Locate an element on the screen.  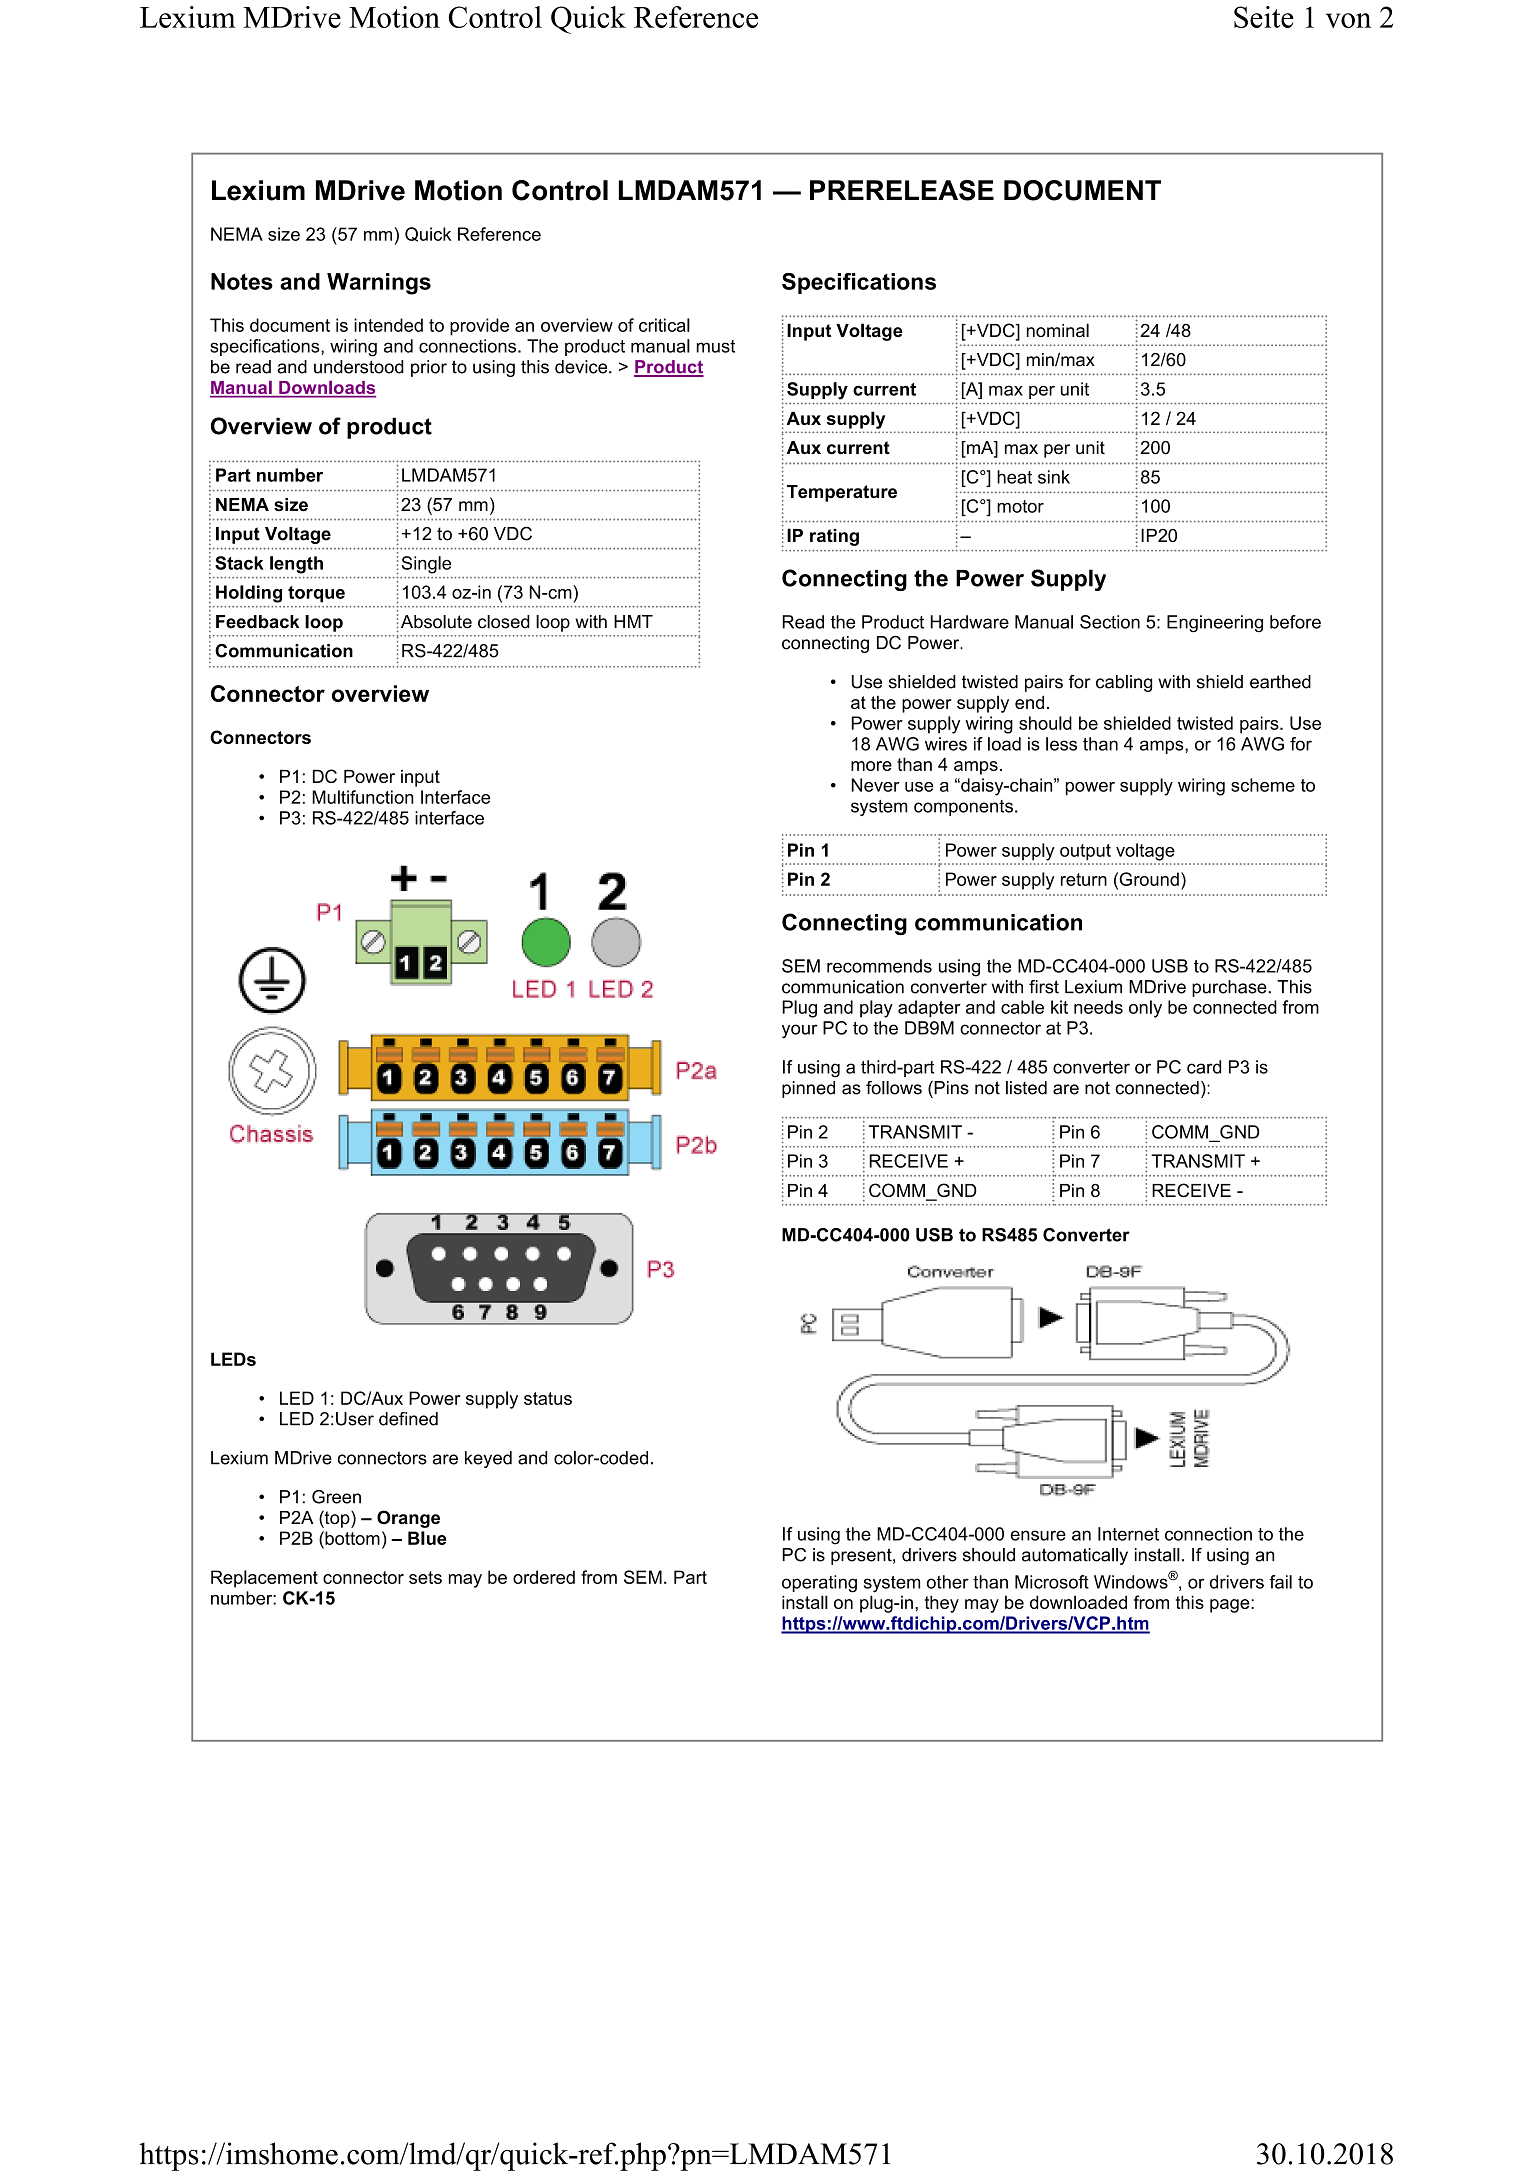
Warnings is located at coordinates (379, 284).
